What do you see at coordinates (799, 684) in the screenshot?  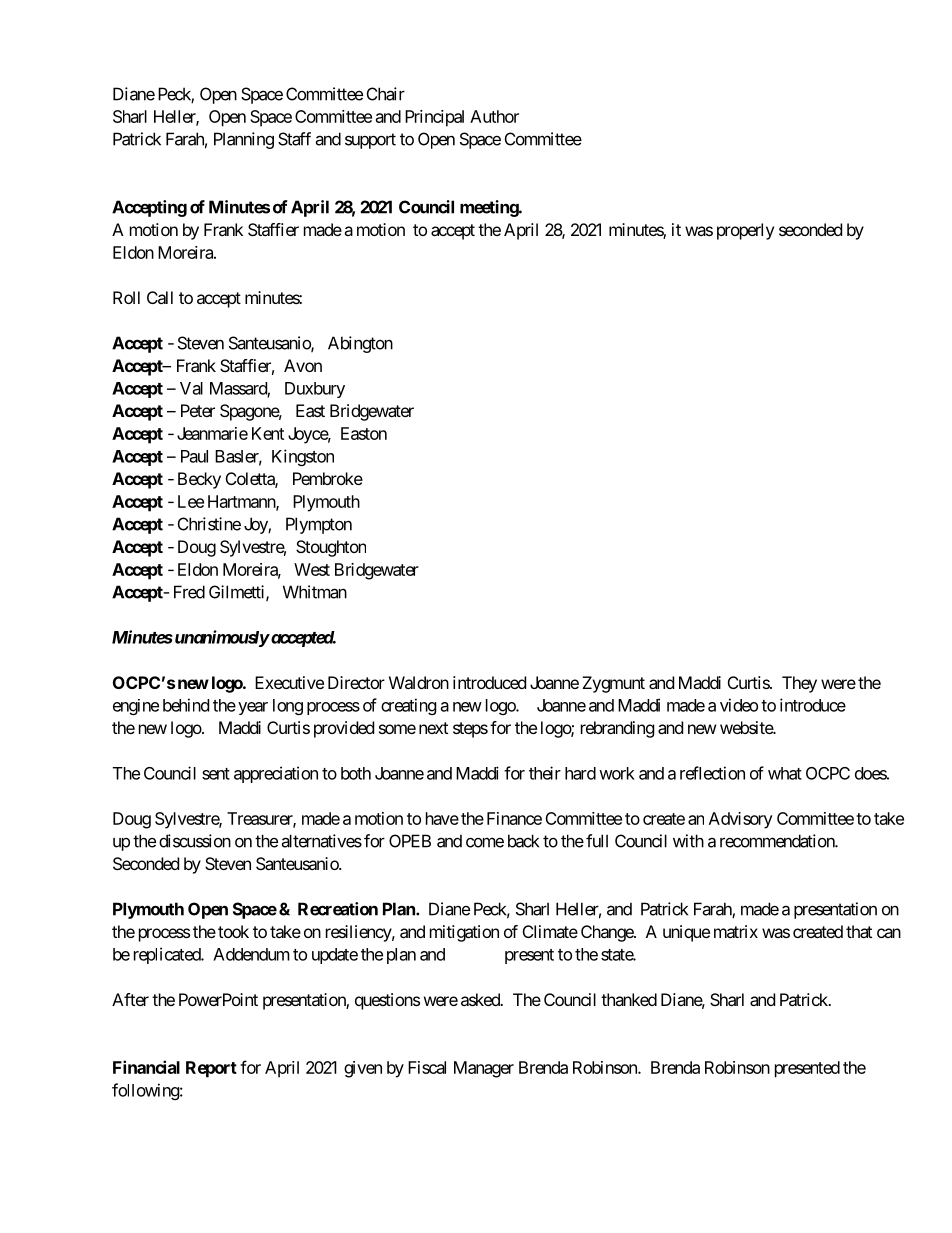 I see `They` at bounding box center [799, 684].
